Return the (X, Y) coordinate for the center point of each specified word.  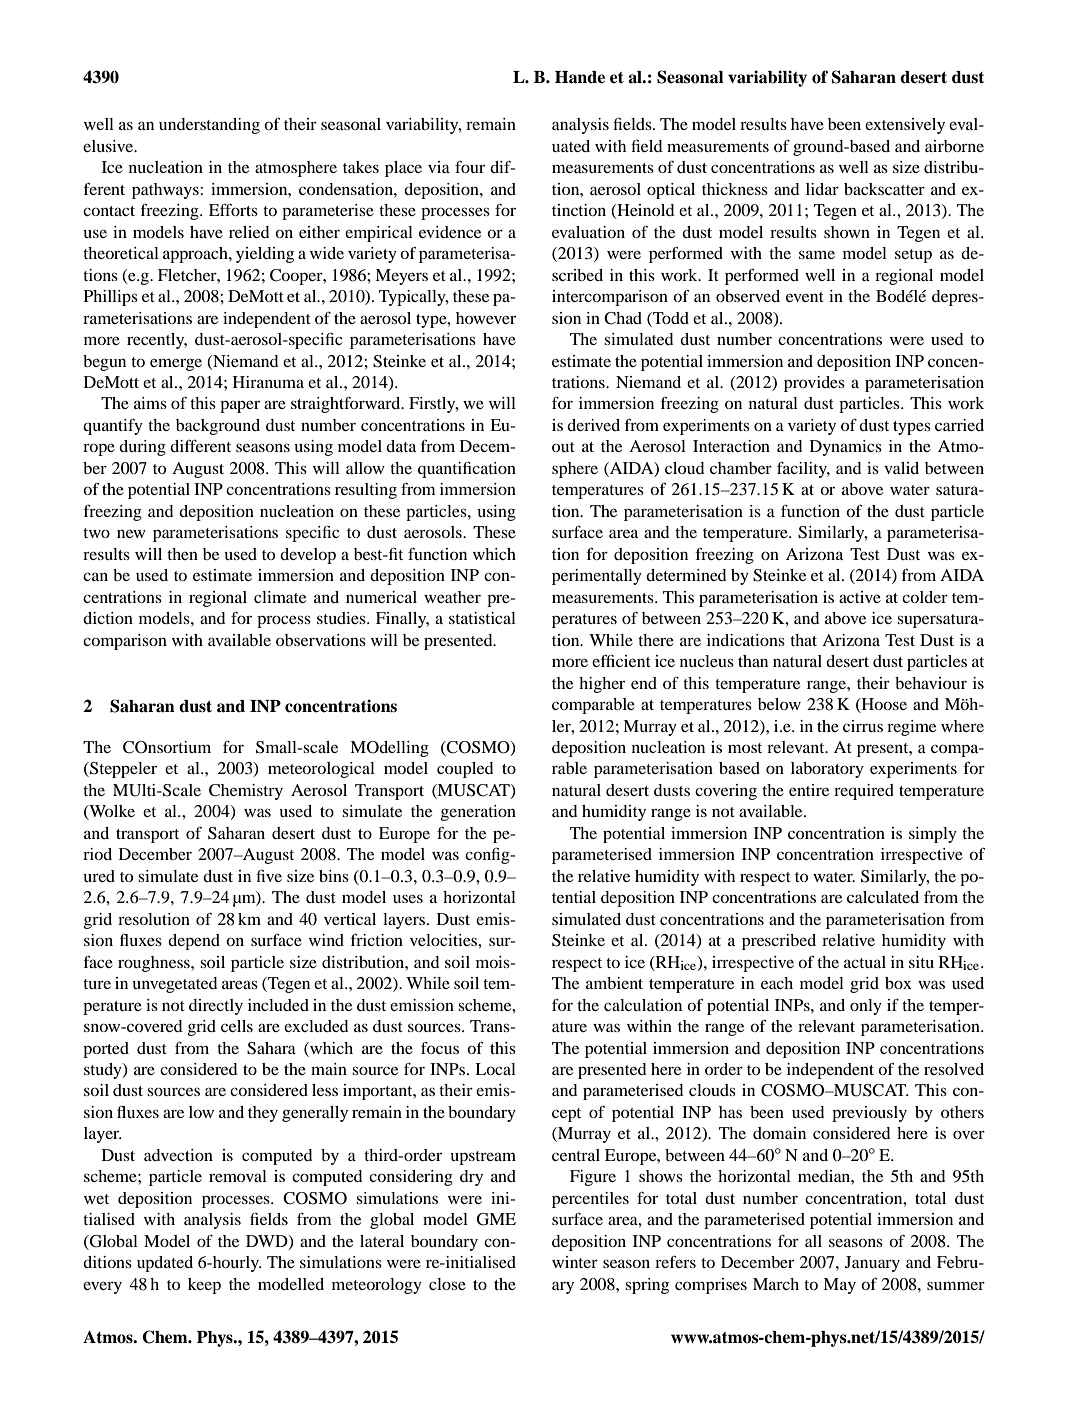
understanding (209, 126)
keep (204, 1286)
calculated (883, 897)
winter (575, 1262)
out (563, 447)
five (269, 875)
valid (901, 468)
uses (408, 898)
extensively (905, 126)
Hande (580, 77)
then (182, 554)
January (872, 1264)
